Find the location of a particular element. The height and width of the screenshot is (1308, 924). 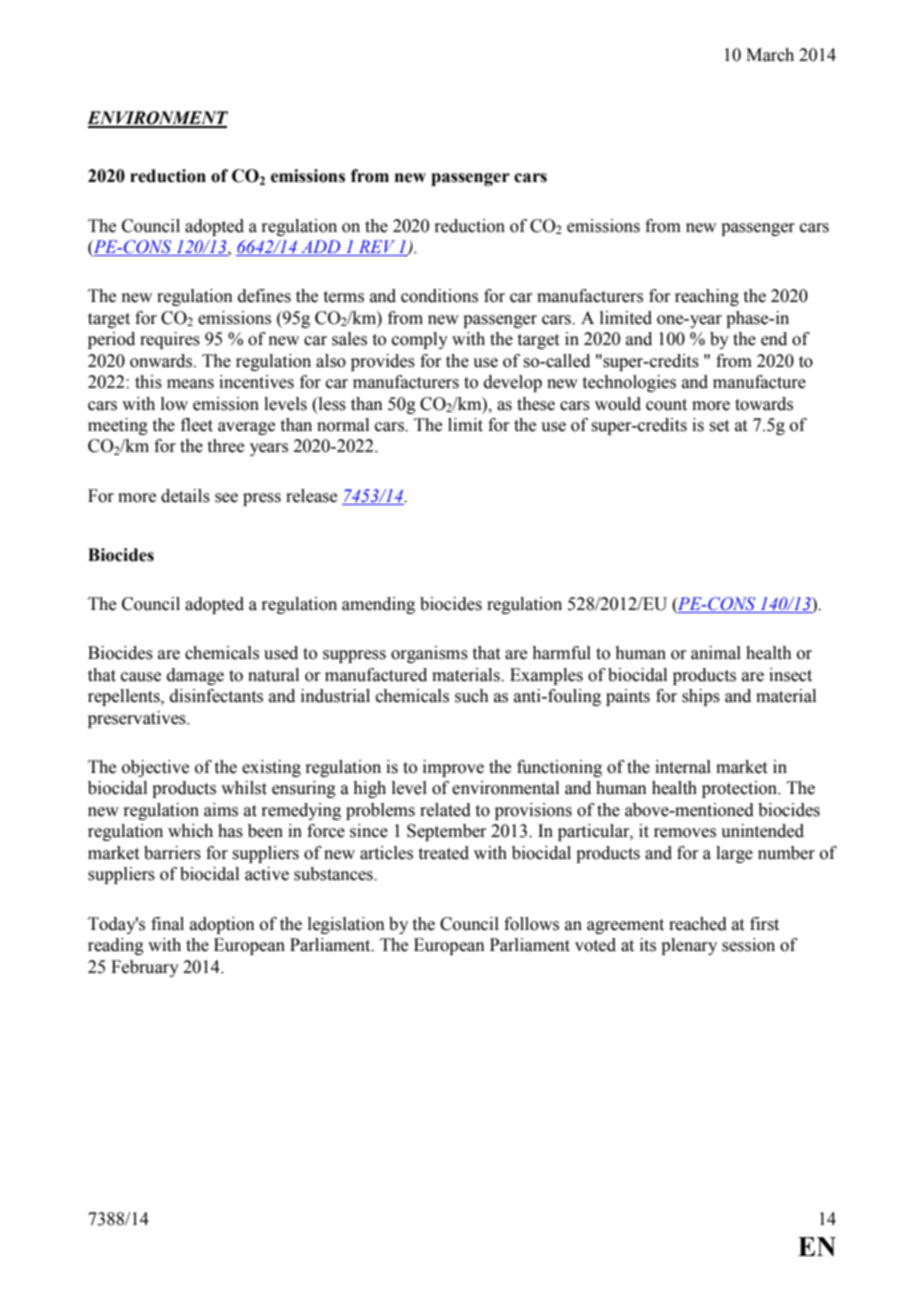

REV is located at coordinates (377, 248).
